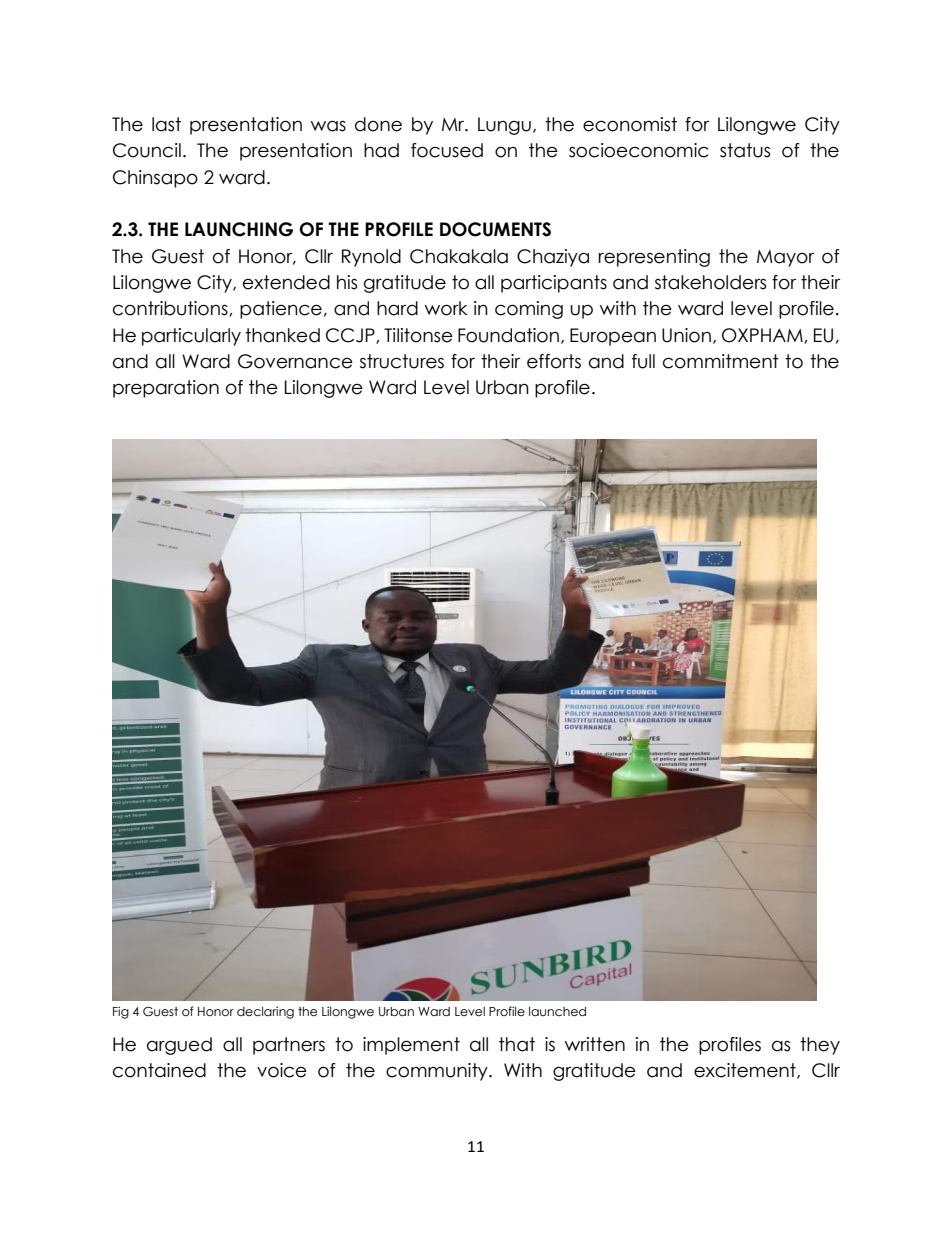  Describe the element at coordinates (517, 1044) in the screenshot. I see `that` at that location.
